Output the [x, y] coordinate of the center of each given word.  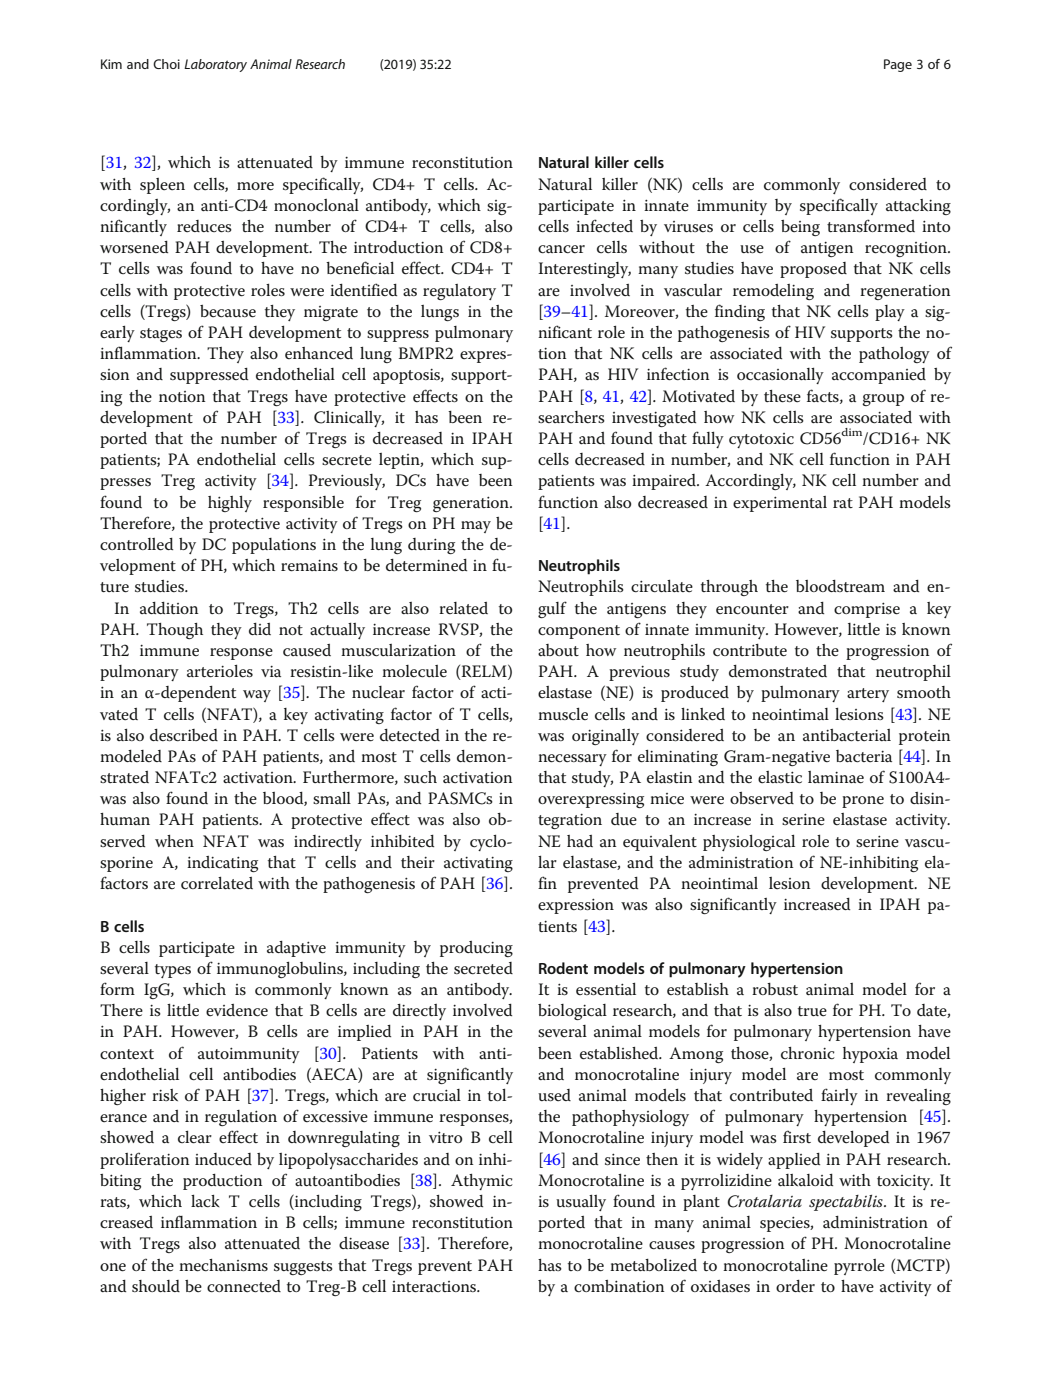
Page [898, 65]
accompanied [879, 376]
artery [868, 695]
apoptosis [407, 376]
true [812, 1011]
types [173, 971]
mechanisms [223, 1265]
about [558, 650]
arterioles [220, 671]
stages [161, 335]
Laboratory [215, 65]
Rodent [563, 968]
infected [604, 226]
